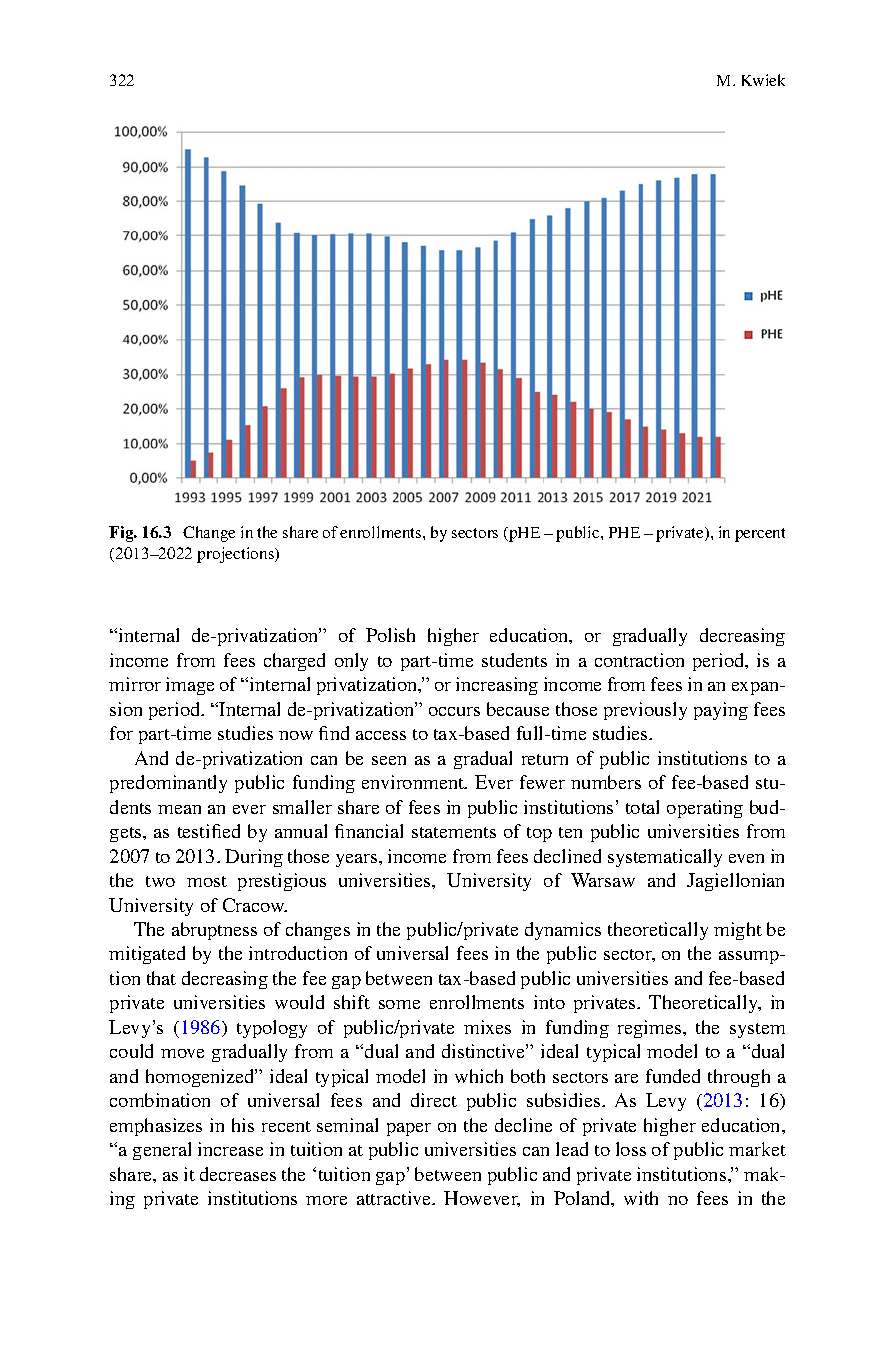 This image has height=1359, width=896. Describe the element at coordinates (606, 782) in the image. I see `numbers` at that location.
